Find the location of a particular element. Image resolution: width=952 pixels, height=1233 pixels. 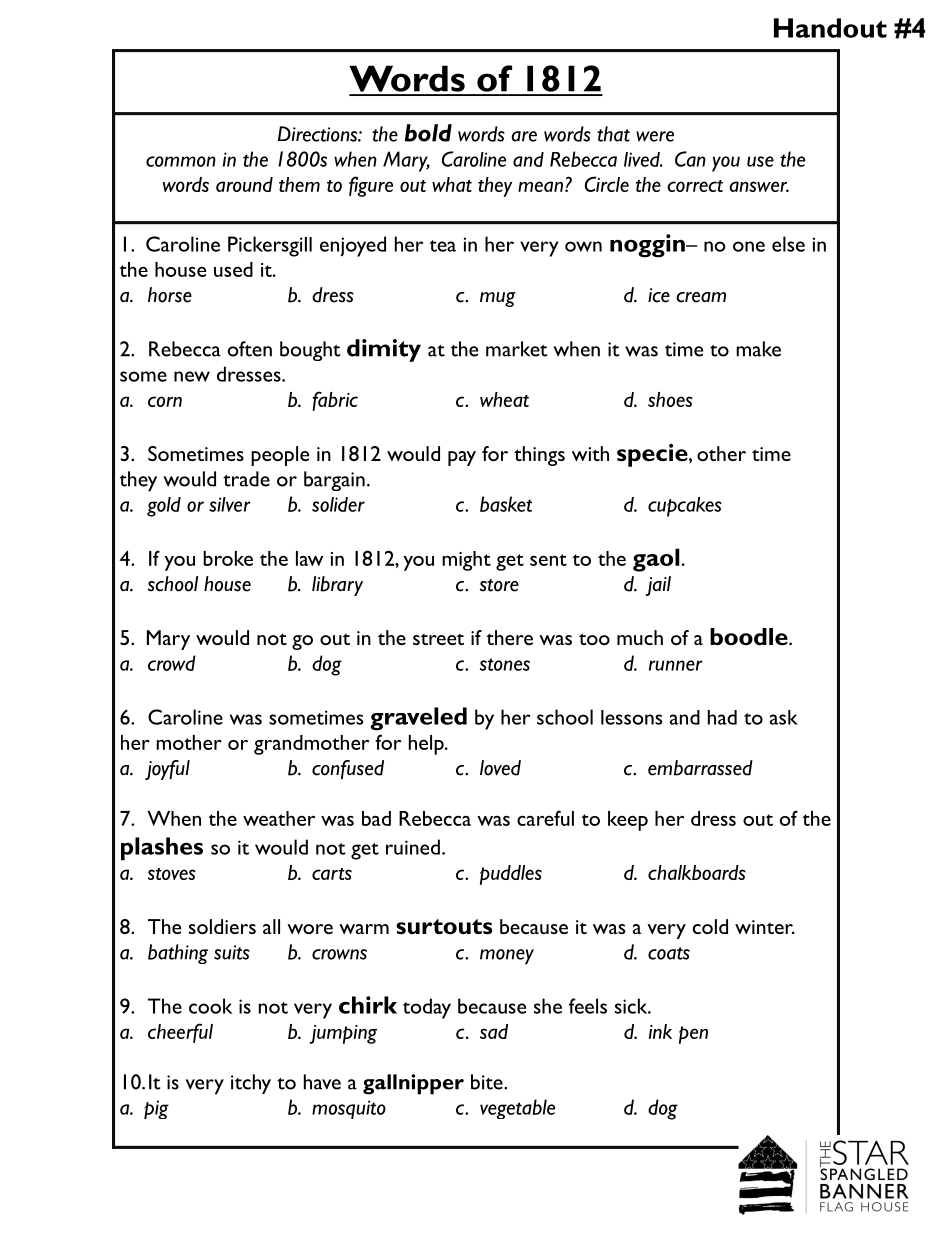

broke is located at coordinates (228, 558).
